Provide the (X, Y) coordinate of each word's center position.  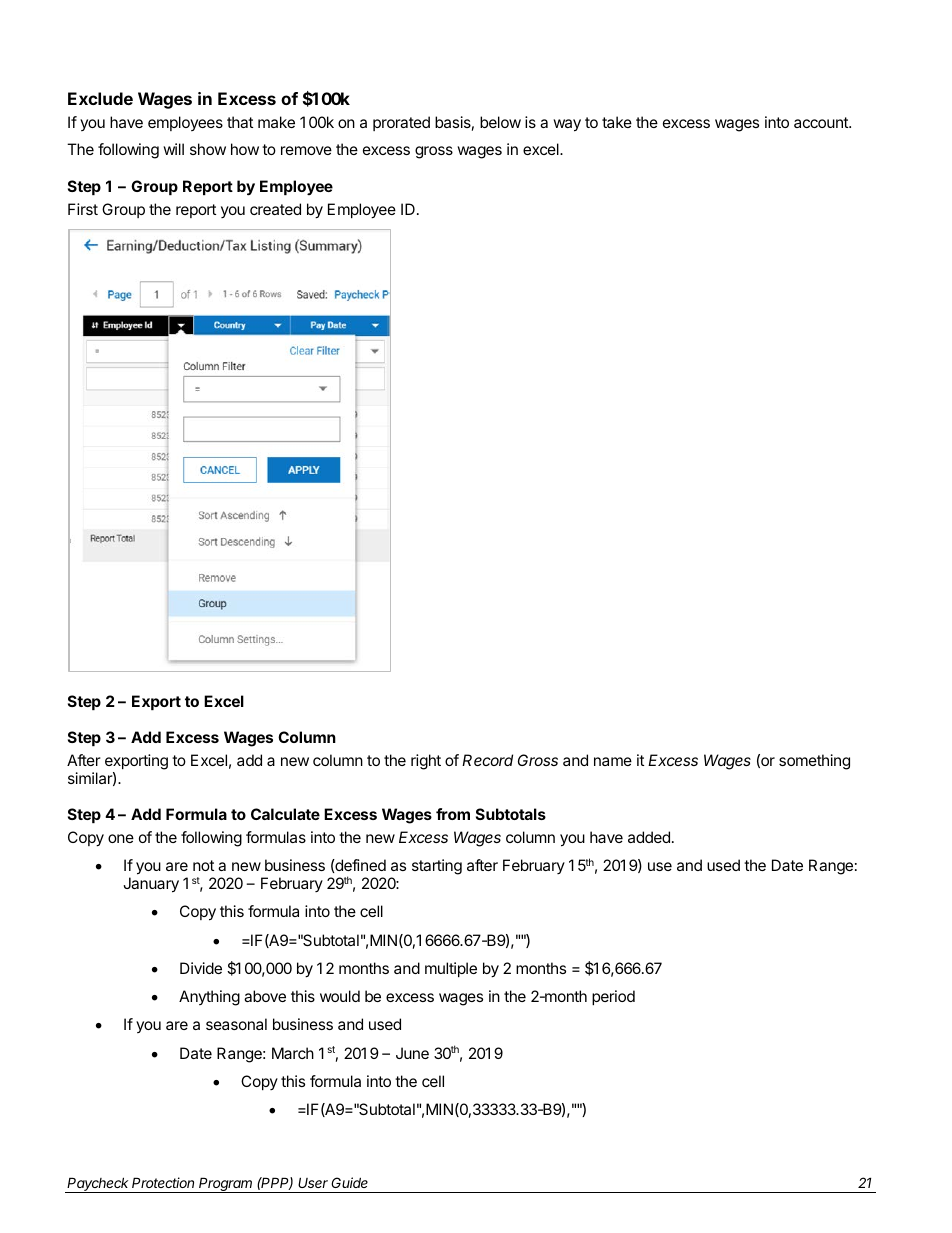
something (814, 762)
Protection (163, 1182)
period (613, 997)
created (275, 209)
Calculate (285, 814)
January (151, 885)
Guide (349, 1182)
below (500, 122)
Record (487, 760)
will (173, 149)
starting (437, 867)
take (617, 122)
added (649, 837)
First (83, 209)
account (822, 122)
